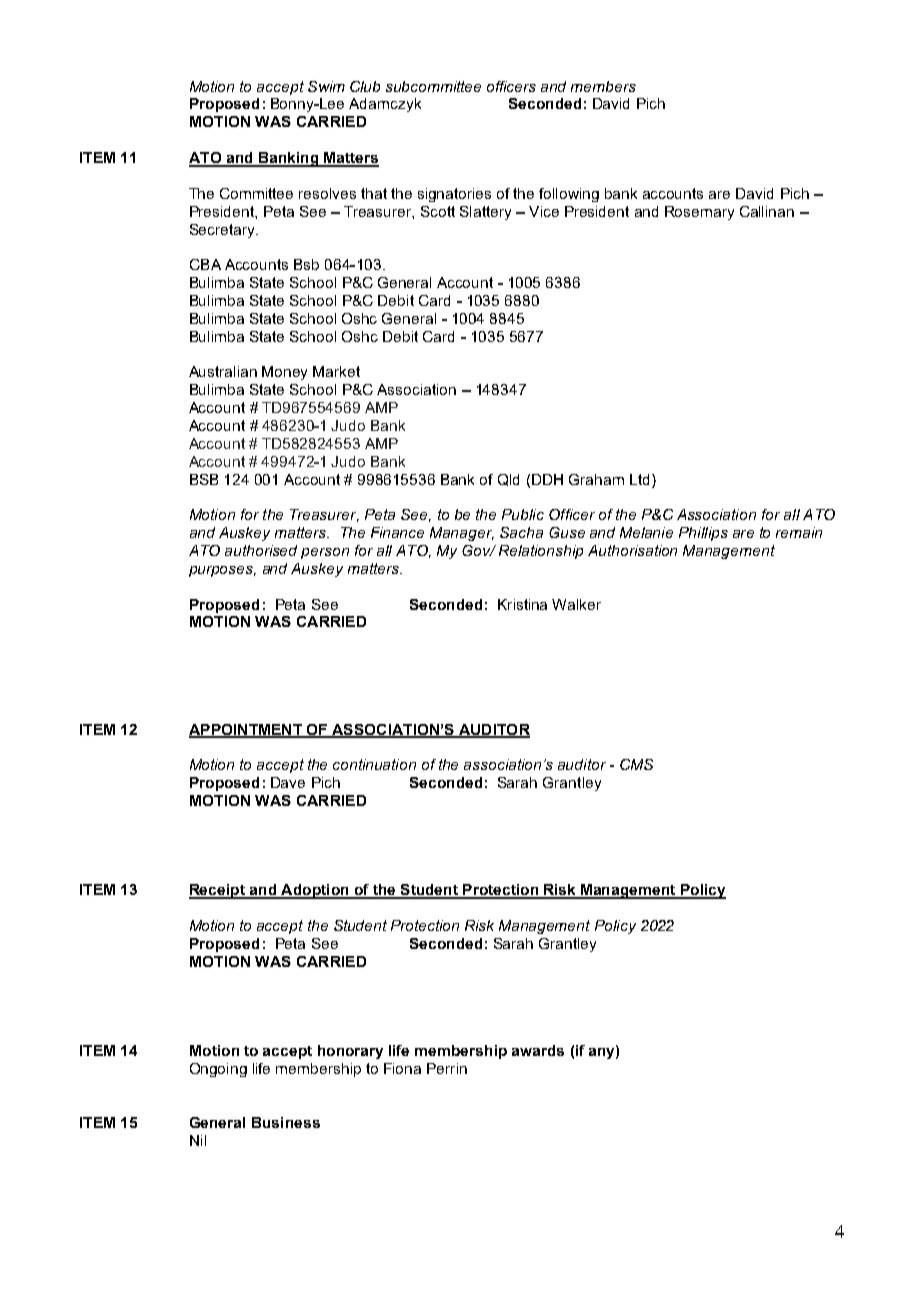 Image resolution: width=924 pixels, height=1308 pixels. What do you see at coordinates (374, 764) in the document?
I see `continuation` at bounding box center [374, 764].
